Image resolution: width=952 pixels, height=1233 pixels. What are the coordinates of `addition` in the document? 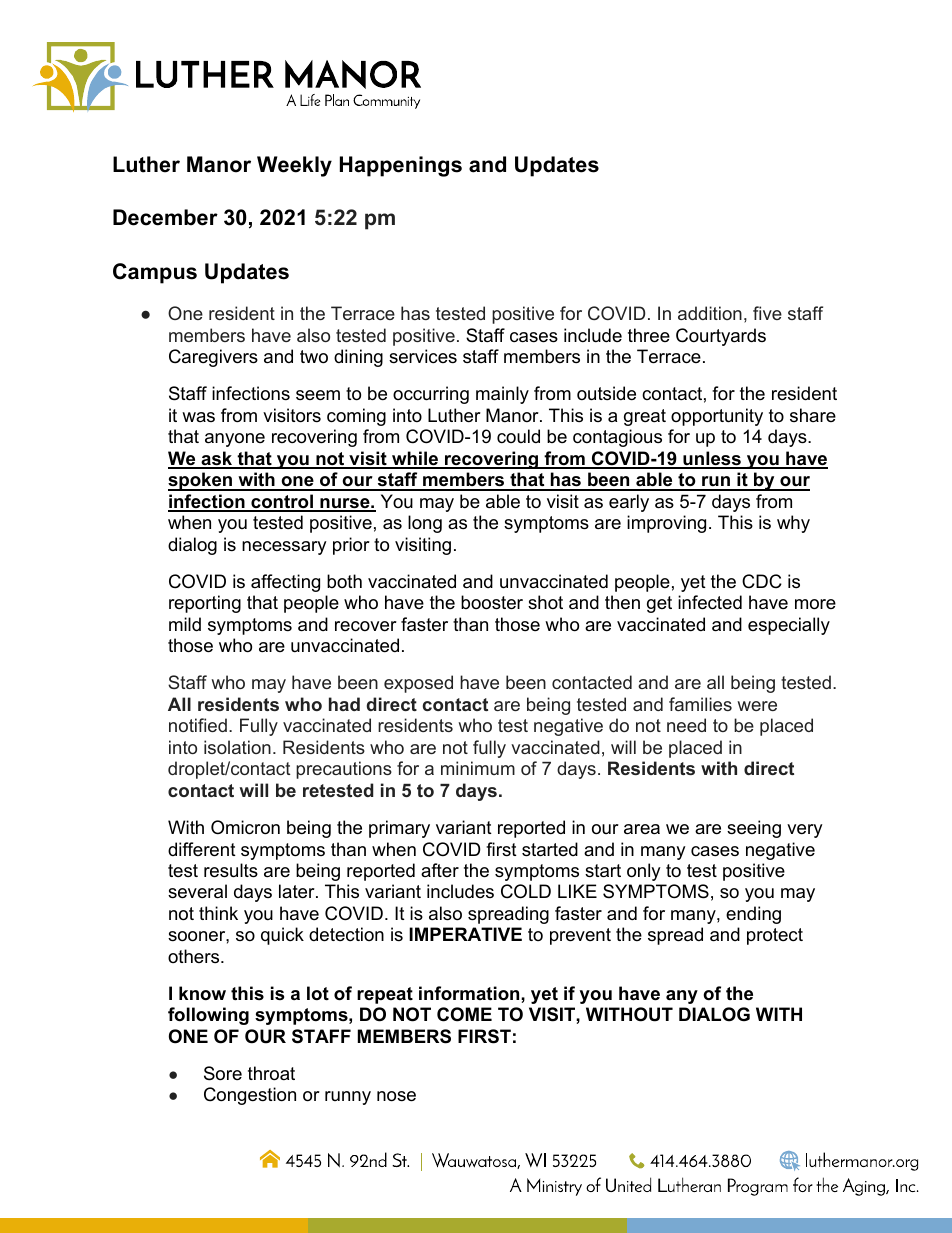 It's located at (710, 313).
